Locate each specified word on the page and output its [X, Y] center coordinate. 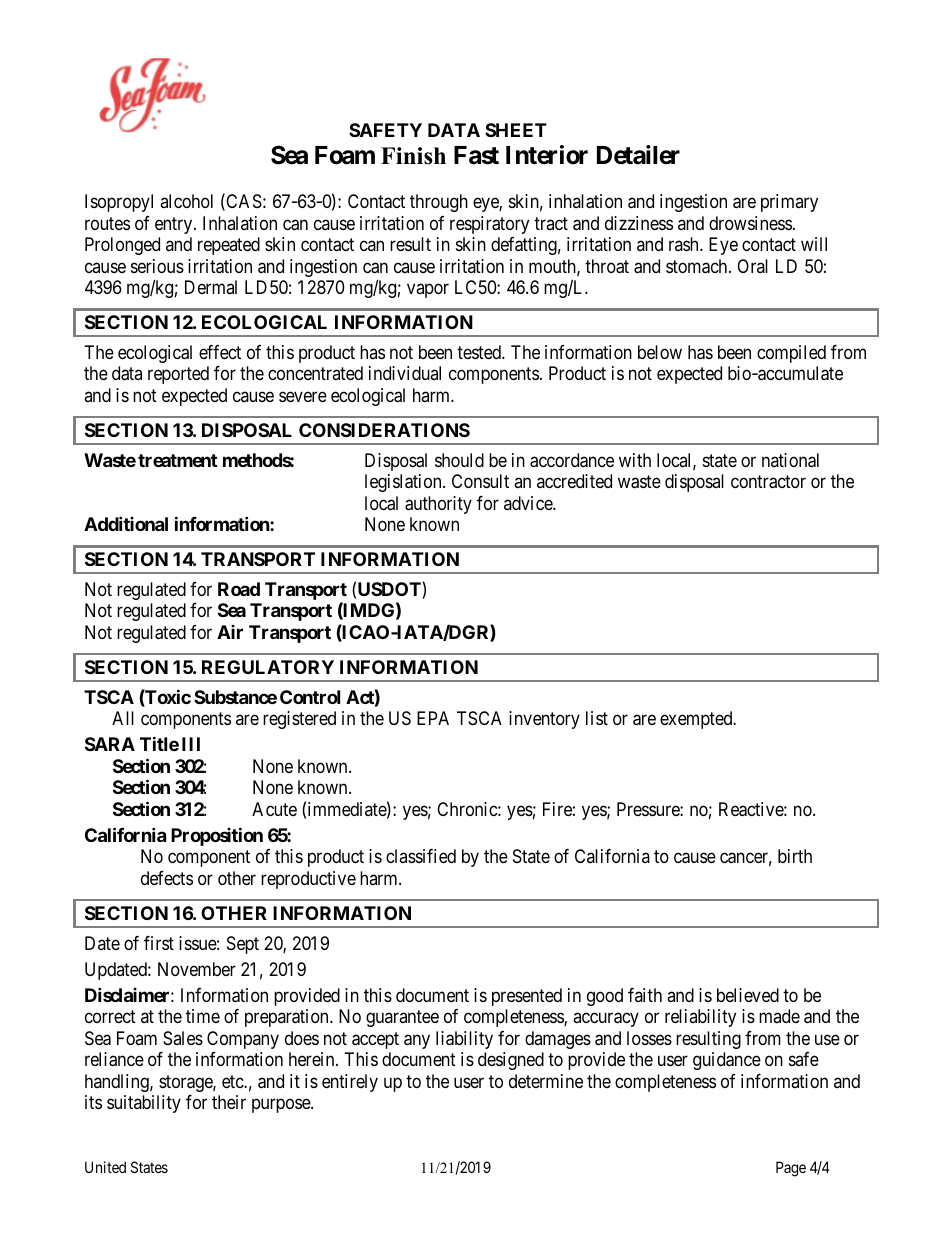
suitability [144, 1104]
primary [789, 203]
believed [748, 995]
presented [527, 997]
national [790, 460]
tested [480, 352]
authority [438, 505]
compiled [791, 354]
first [159, 943]
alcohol [186, 201]
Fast [476, 155]
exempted [697, 720]
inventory [544, 720]
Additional [126, 523]
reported [178, 375]
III [191, 744]
